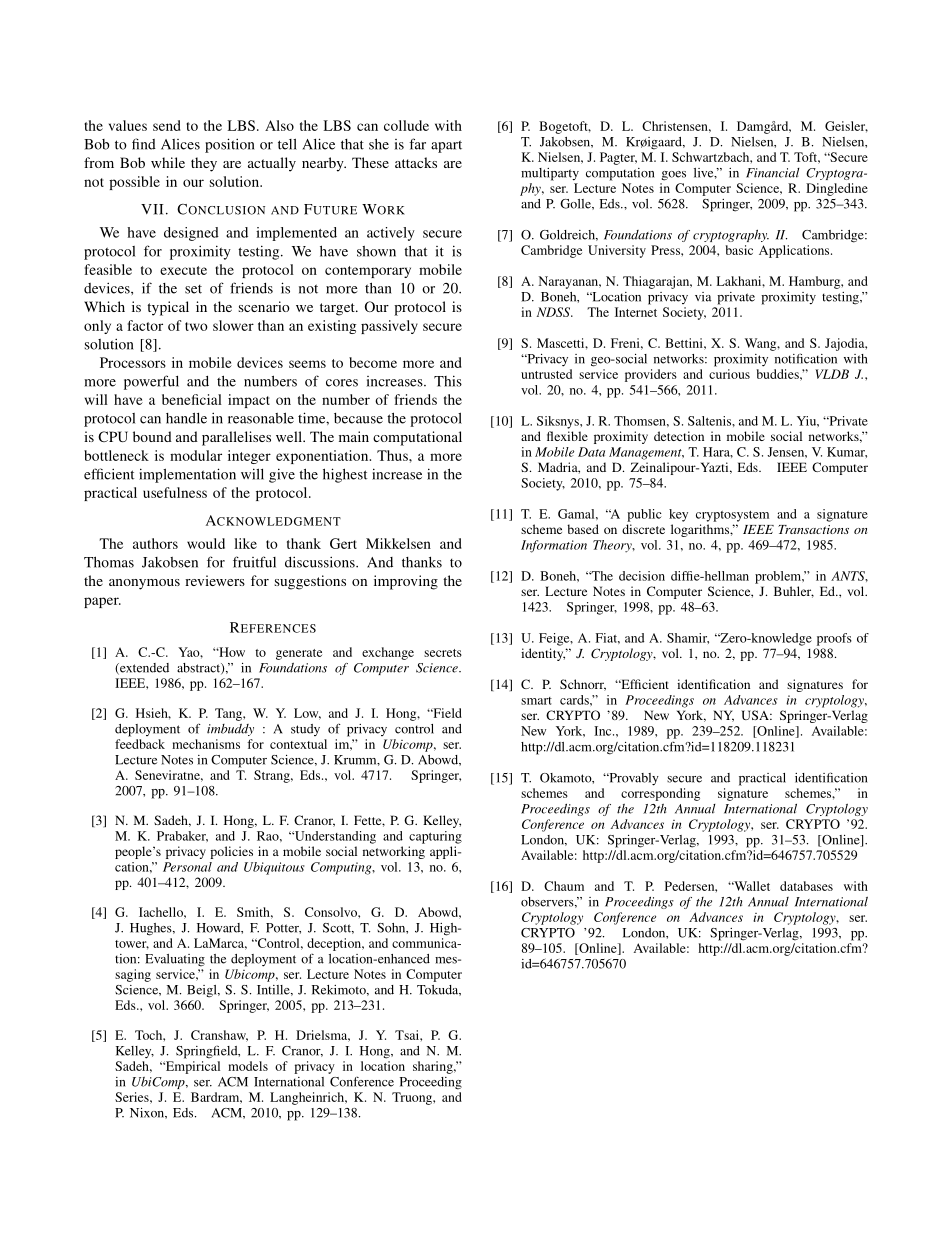  I want to click on models, so click(248, 1066).
